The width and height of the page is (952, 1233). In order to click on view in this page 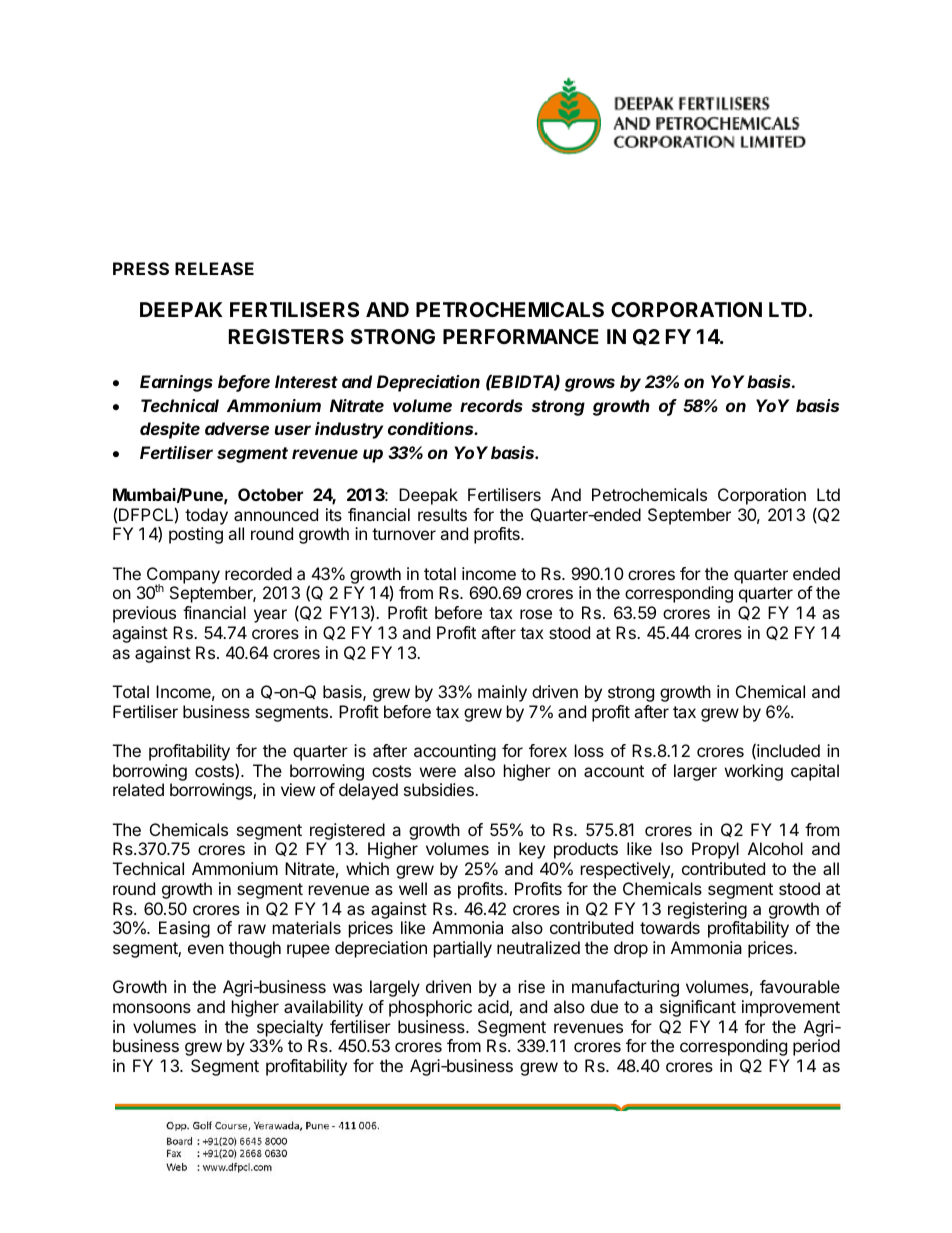, I will do `click(298, 789)`.
